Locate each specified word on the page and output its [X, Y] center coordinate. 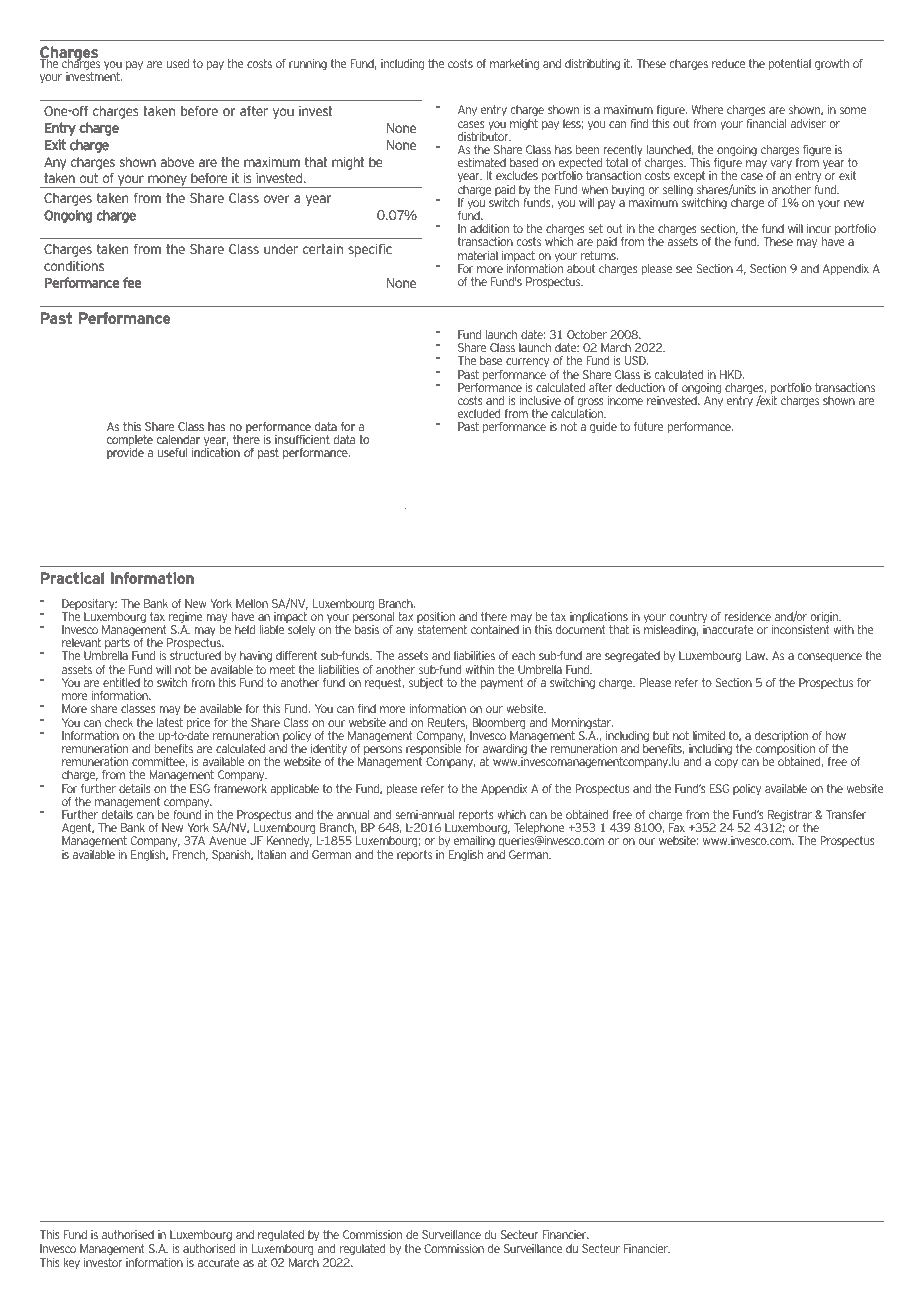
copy [726, 763]
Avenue [228, 840]
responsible [434, 750]
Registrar [789, 817]
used [178, 63]
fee [132, 282]
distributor [484, 136]
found [187, 814]
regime [186, 619]
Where [708, 109]
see [684, 269]
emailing [473, 843]
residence [748, 616]
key [72, 1263]
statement [442, 629]
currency [527, 362]
